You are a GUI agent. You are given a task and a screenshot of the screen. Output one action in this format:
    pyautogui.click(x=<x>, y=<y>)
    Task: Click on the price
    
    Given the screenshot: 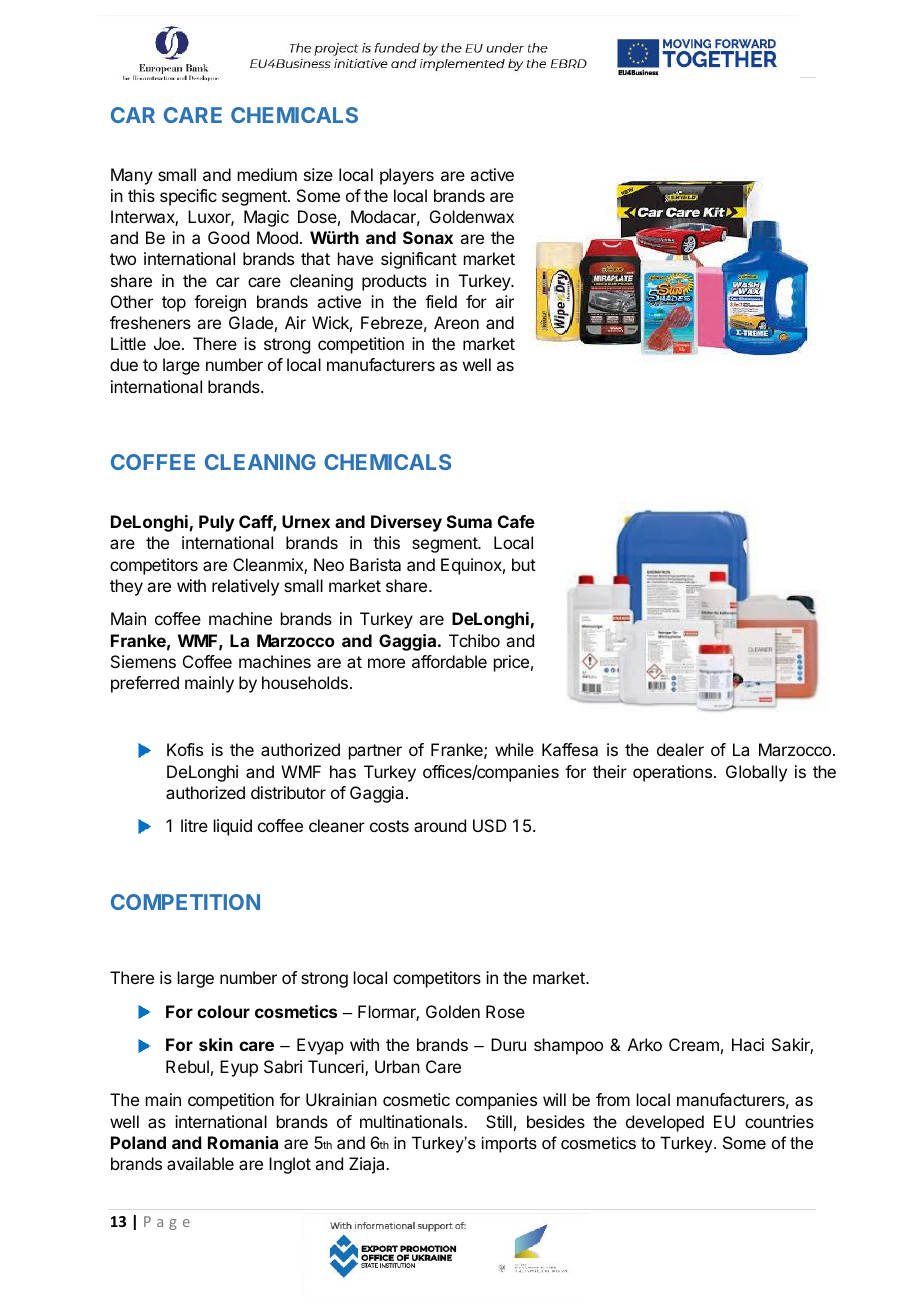 What is the action you would take?
    pyautogui.click(x=511, y=663)
